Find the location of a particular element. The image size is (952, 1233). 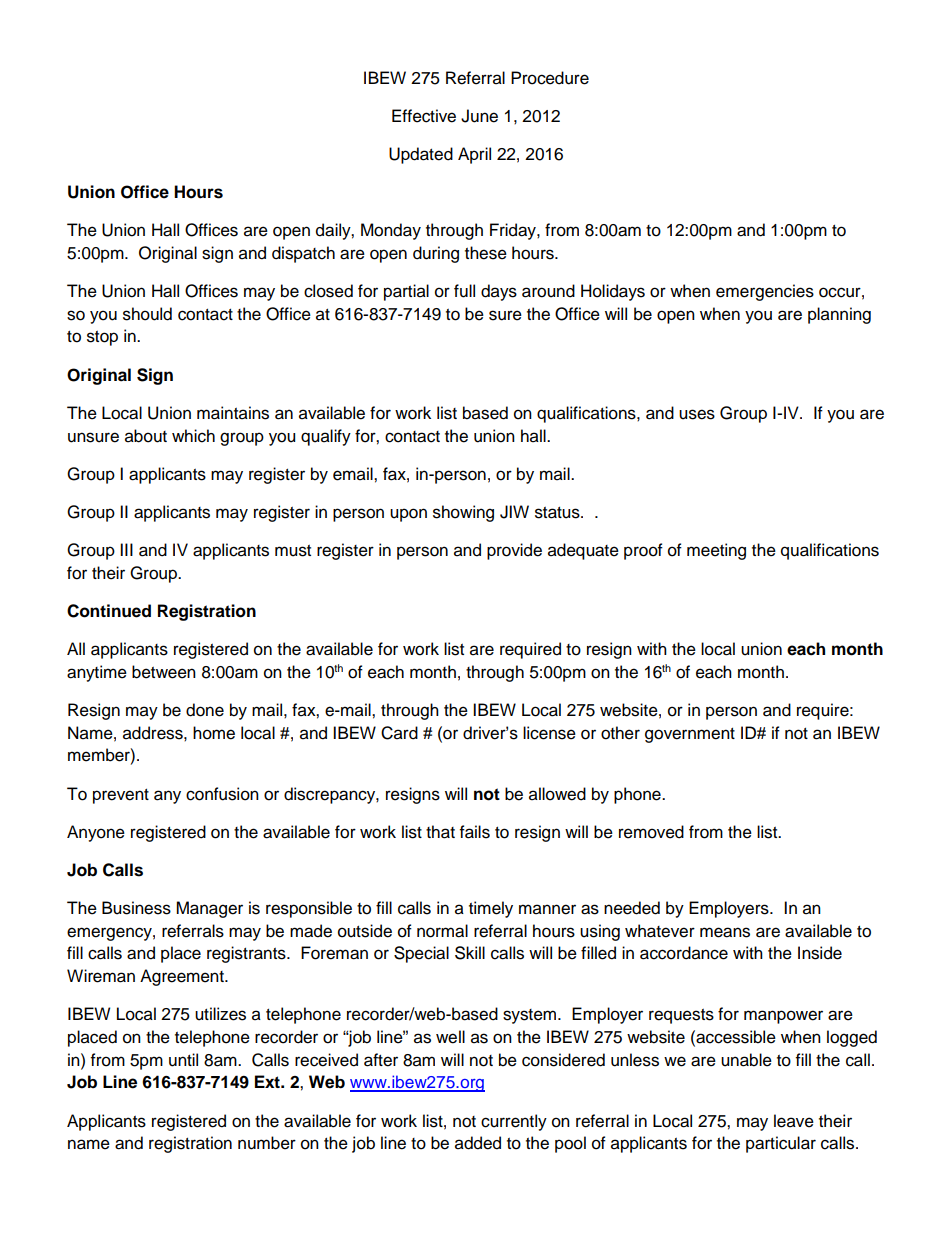

meeting is located at coordinates (716, 551).
